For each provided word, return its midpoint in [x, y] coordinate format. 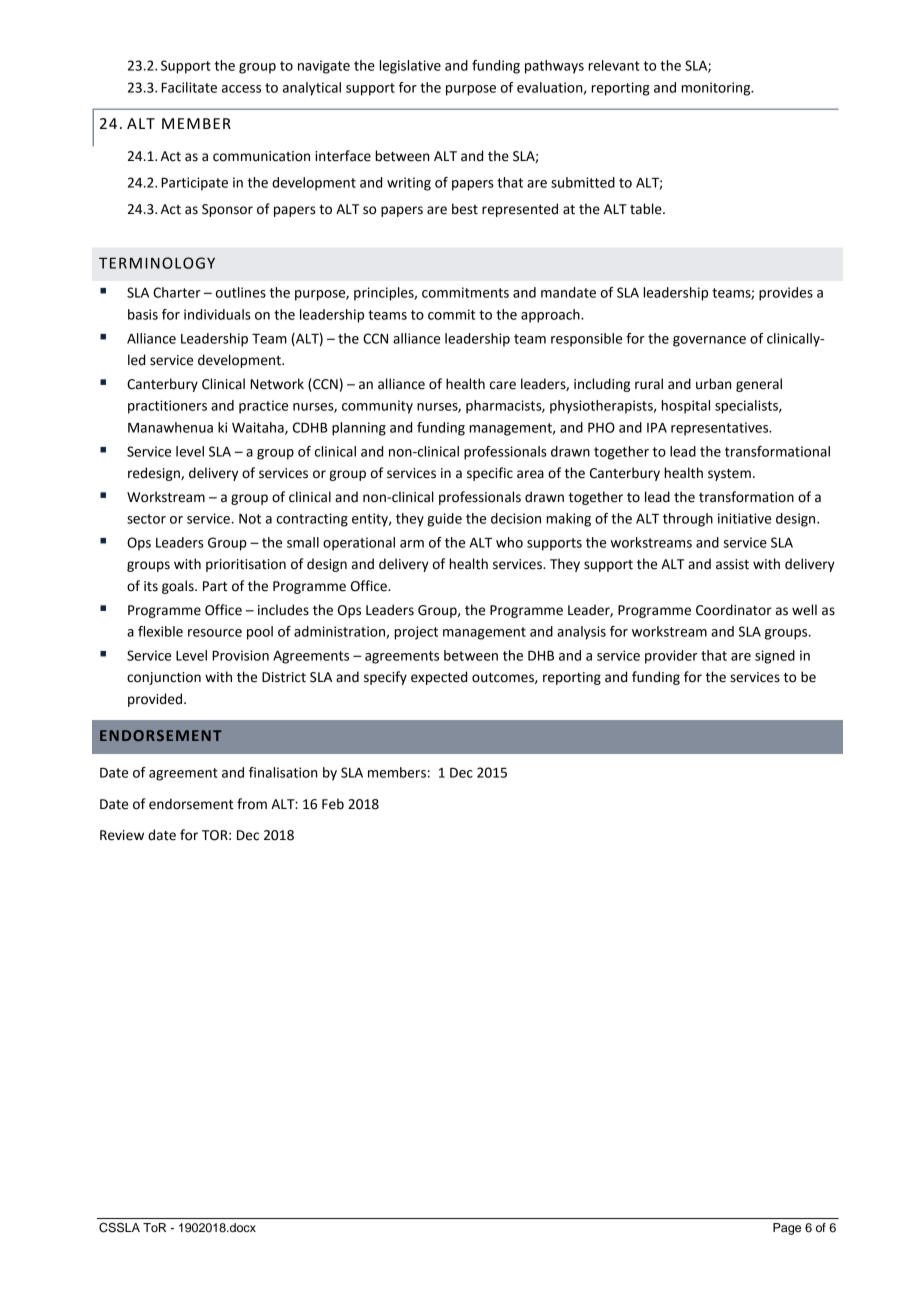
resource [215, 633]
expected [439, 678]
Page [787, 1229]
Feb [333, 804]
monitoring [717, 89]
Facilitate [189, 87]
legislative [410, 67]
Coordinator [734, 610]
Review [122, 835]
